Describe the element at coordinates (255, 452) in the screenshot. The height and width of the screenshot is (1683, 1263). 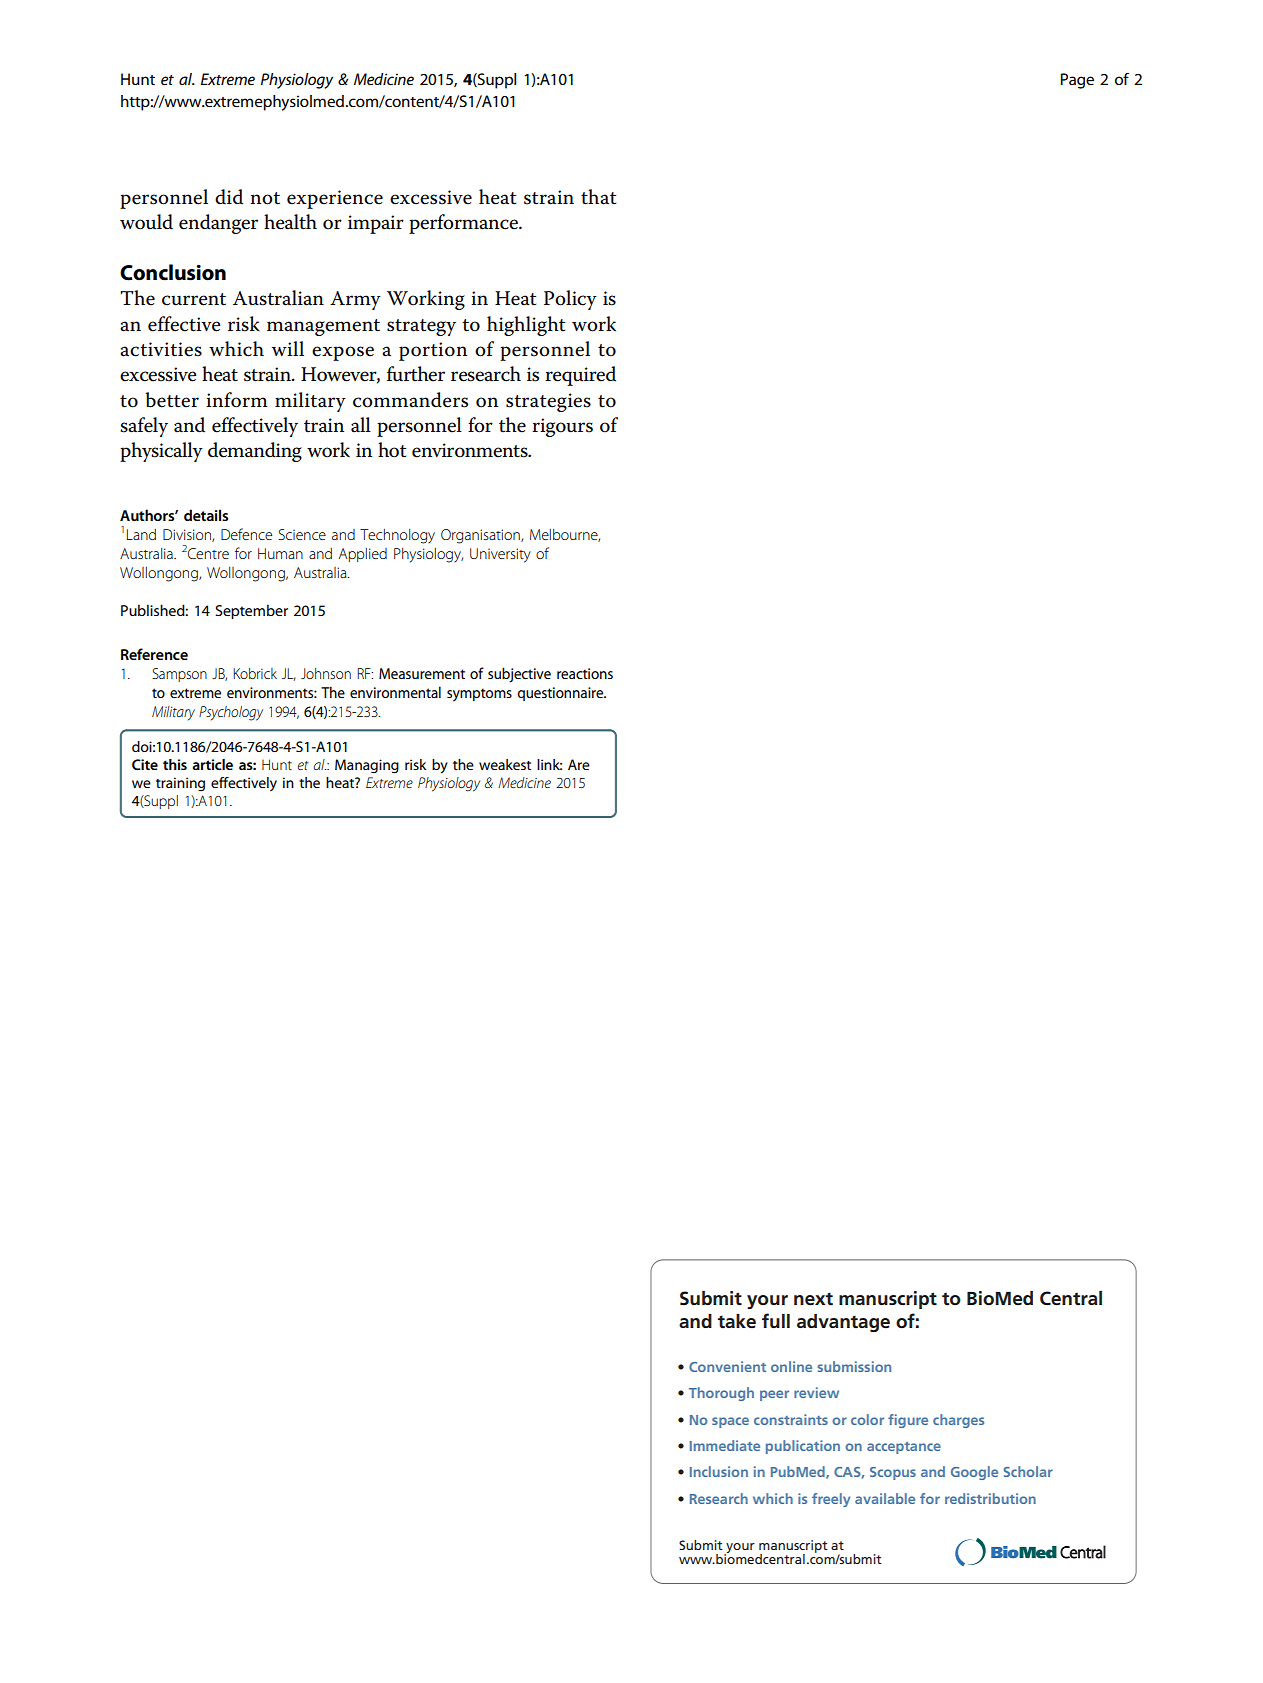
I see `demanding` at that location.
